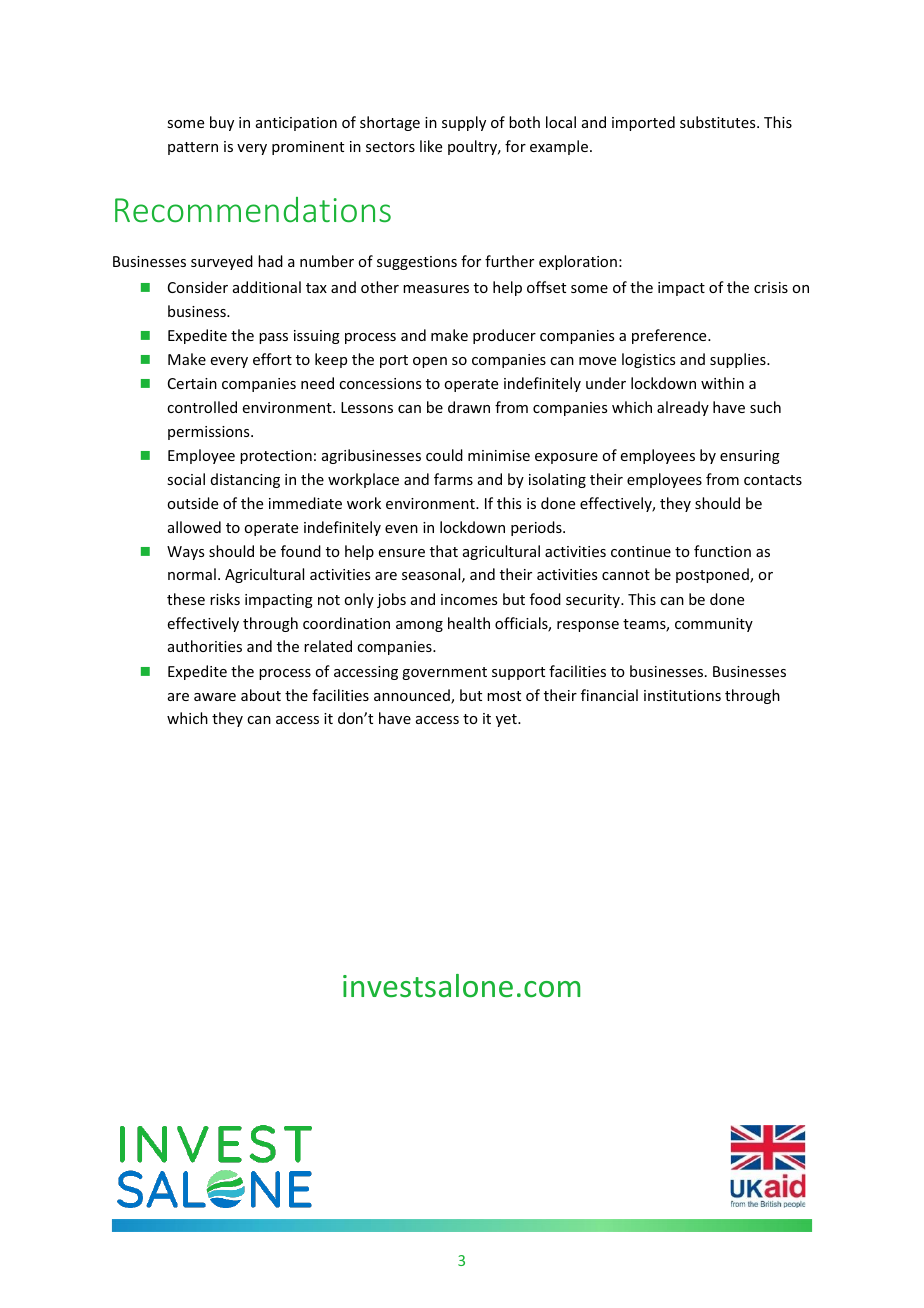  What do you see at coordinates (683, 408) in the screenshot?
I see `already` at bounding box center [683, 408].
